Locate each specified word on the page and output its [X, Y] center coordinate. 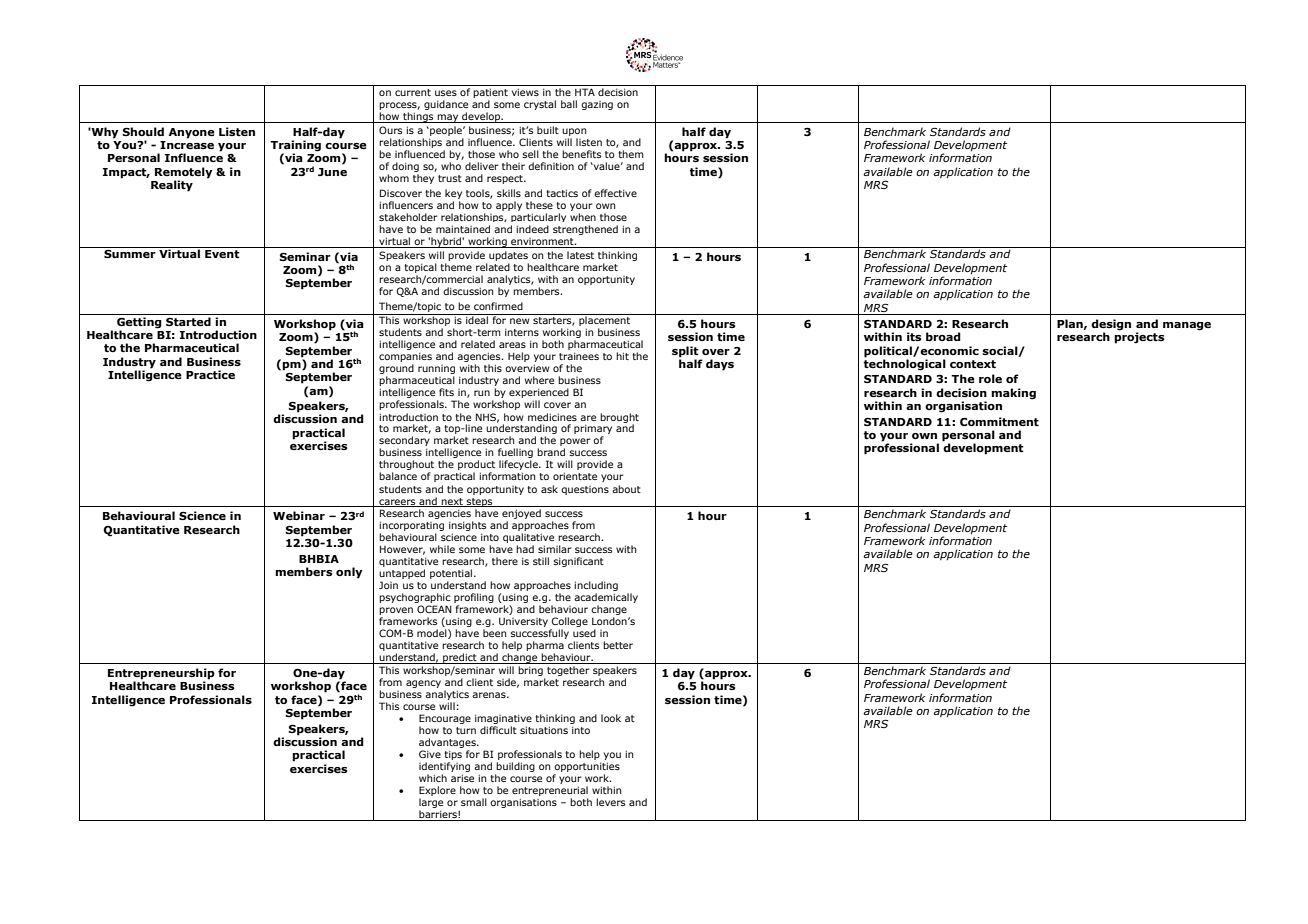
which [433, 778]
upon [574, 133]
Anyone [192, 133]
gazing [597, 105]
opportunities [587, 767]
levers [610, 802]
